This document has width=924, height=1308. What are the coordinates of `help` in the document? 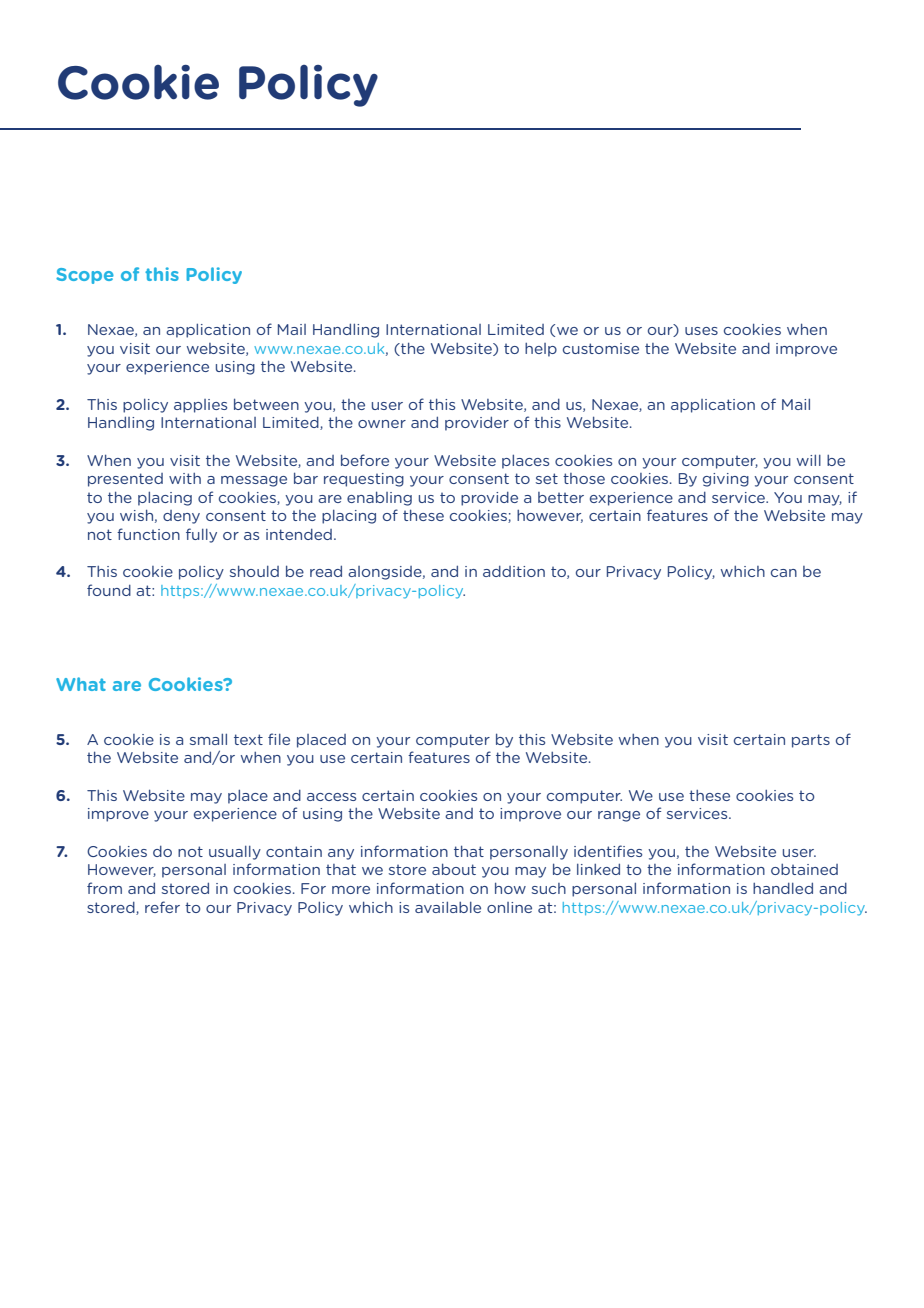 It's located at (541, 350).
